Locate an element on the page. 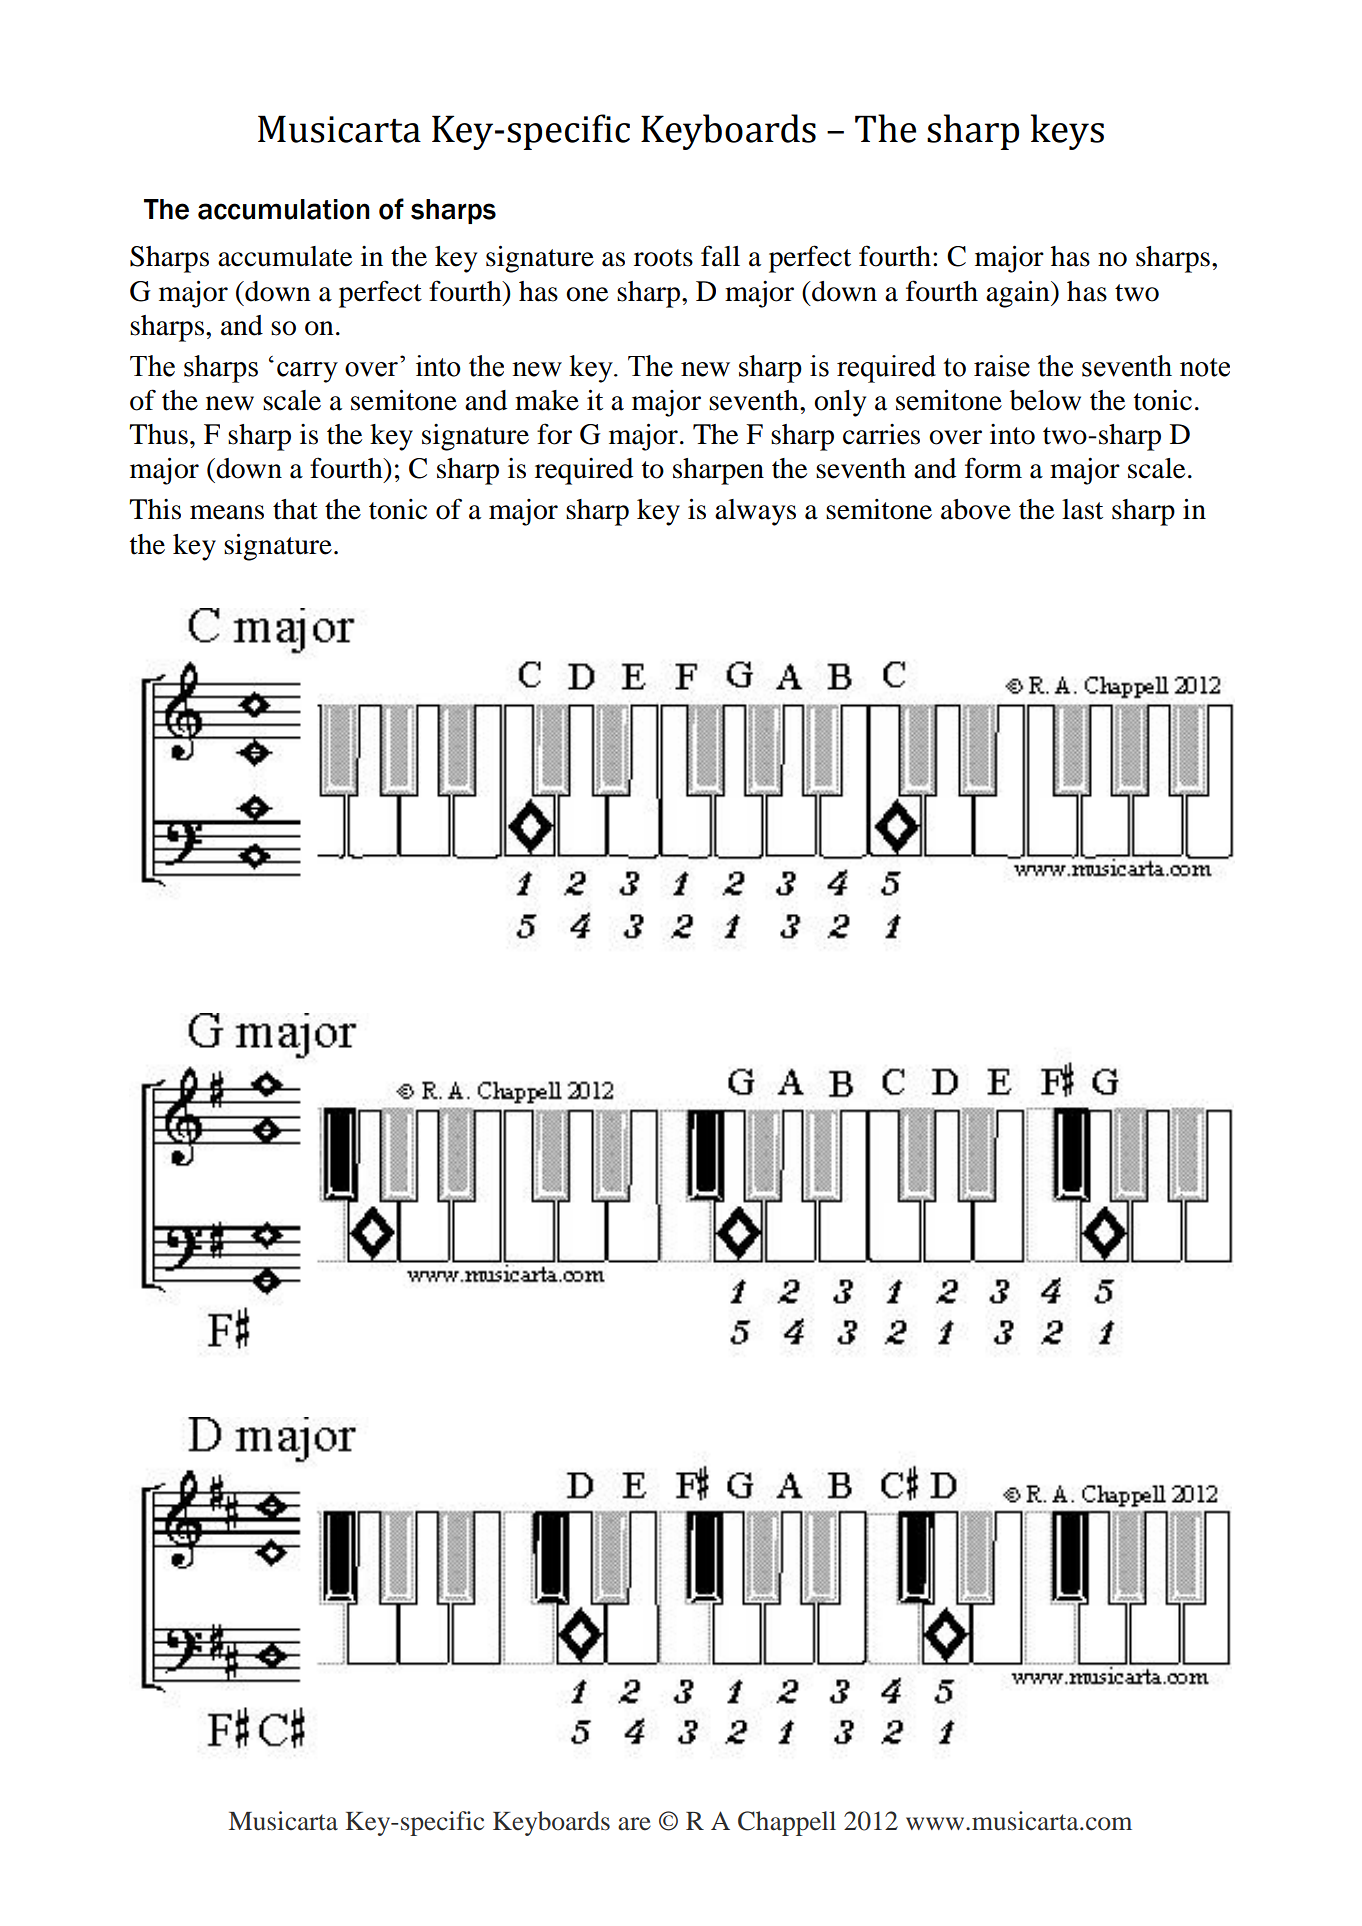 This image has height=1926, width=1362. last is located at coordinates (1082, 509).
